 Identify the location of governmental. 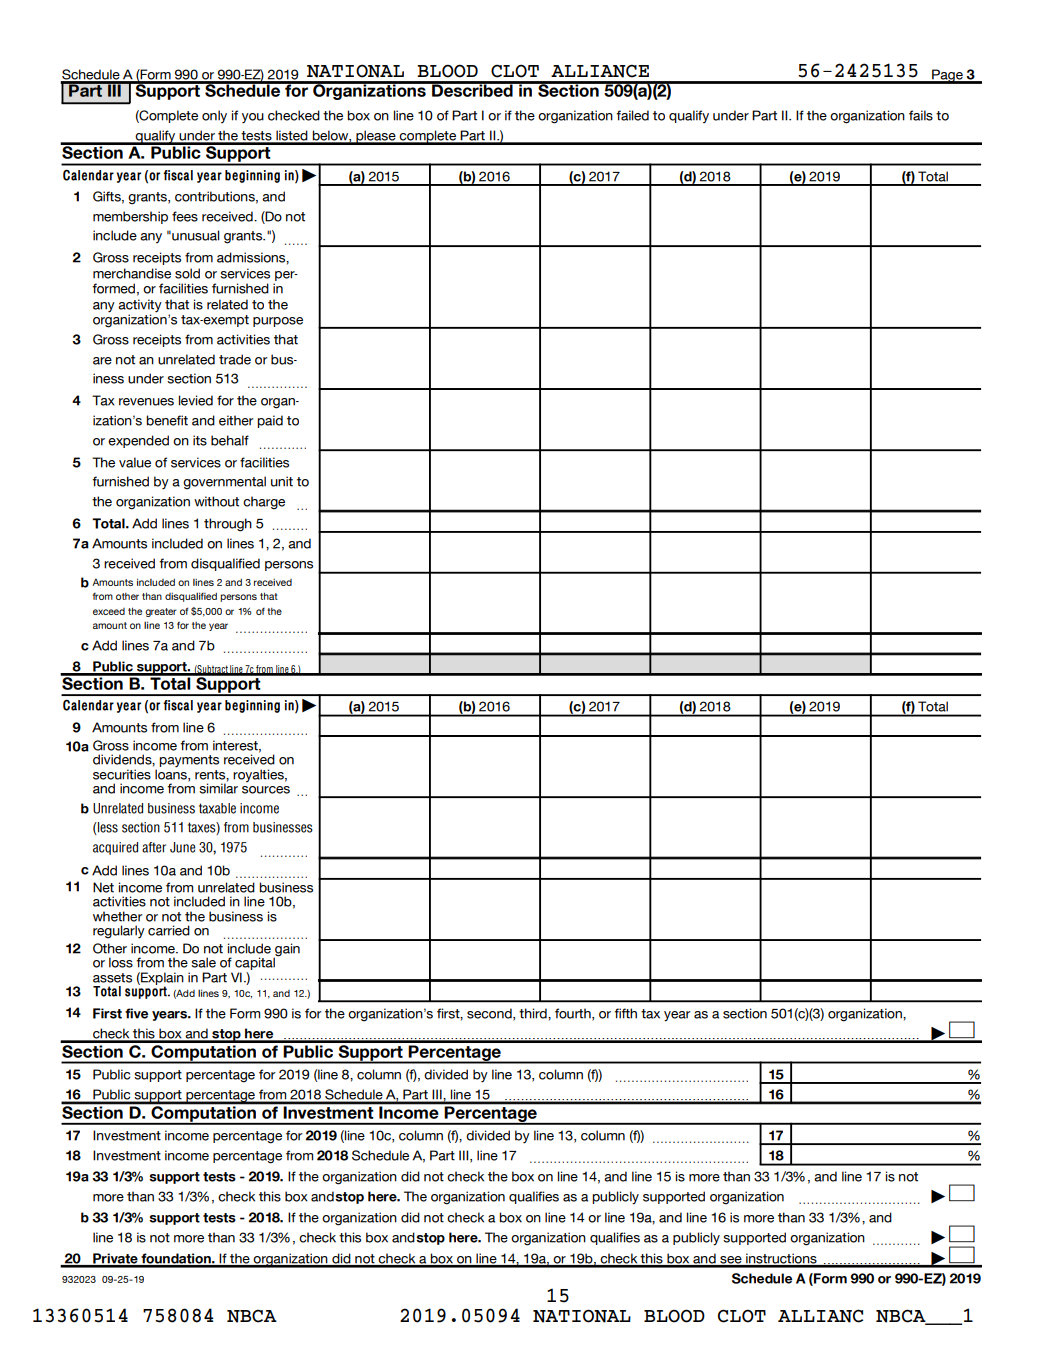
(224, 483).
